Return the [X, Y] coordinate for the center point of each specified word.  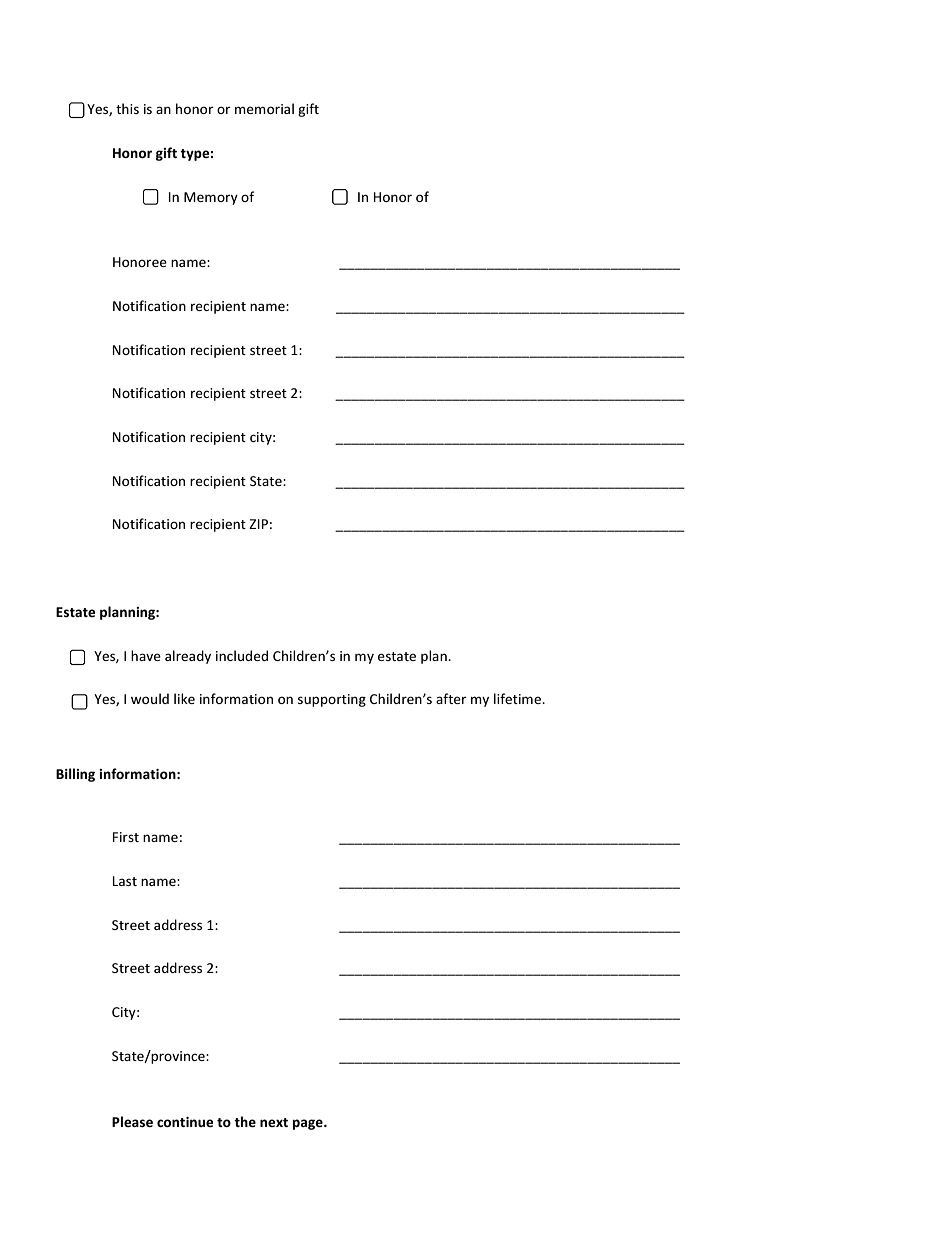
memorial [264, 108]
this [127, 108]
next [274, 1122]
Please [132, 1121]
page [309, 1124]
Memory [211, 198]
